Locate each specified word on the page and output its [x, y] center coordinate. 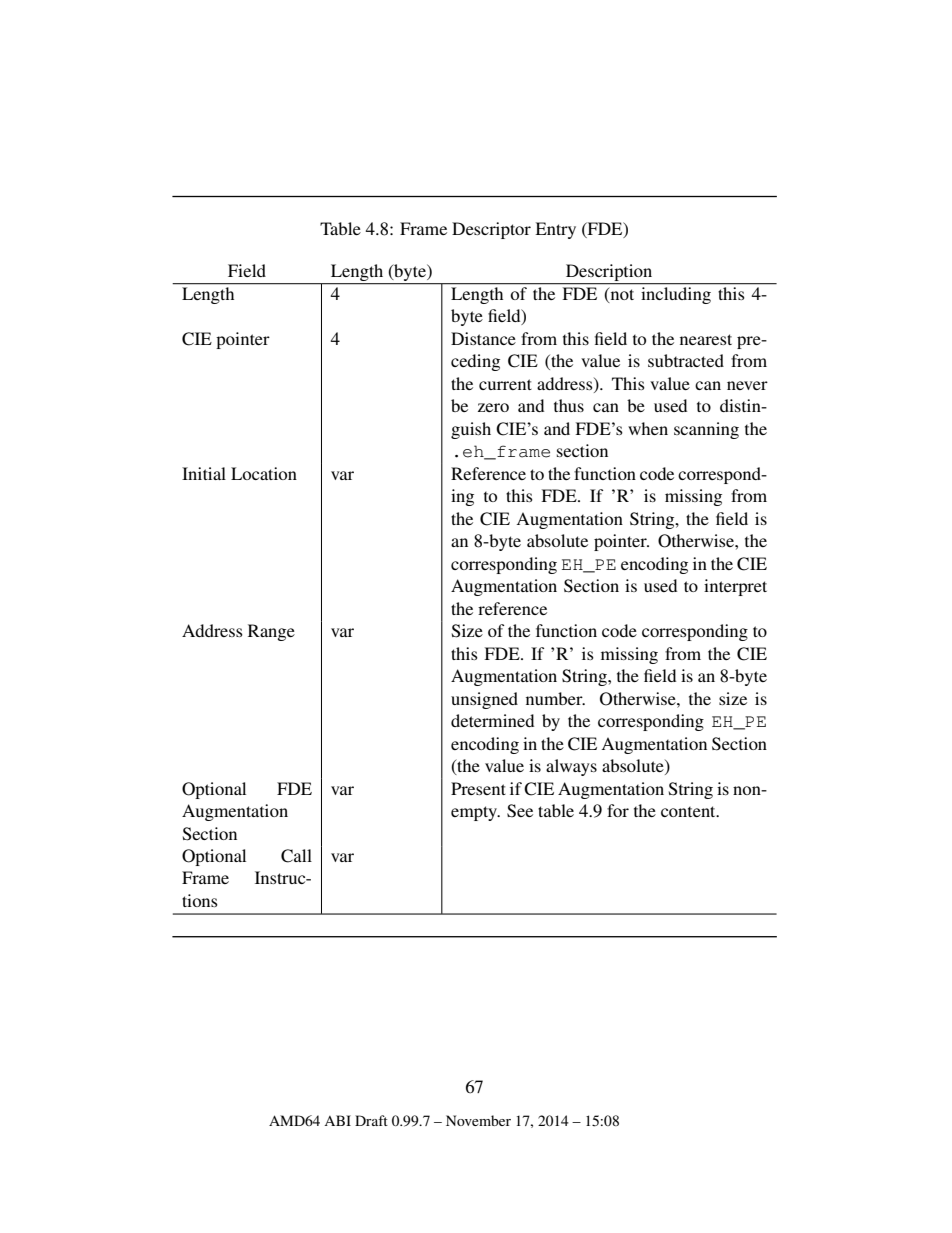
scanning [706, 430]
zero [493, 407]
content [689, 811]
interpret [735, 587]
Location [264, 473]
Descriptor [491, 230]
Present [478, 788]
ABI [337, 1120]
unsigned [484, 700]
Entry [555, 230]
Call [296, 856]
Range [271, 632]
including [676, 295]
